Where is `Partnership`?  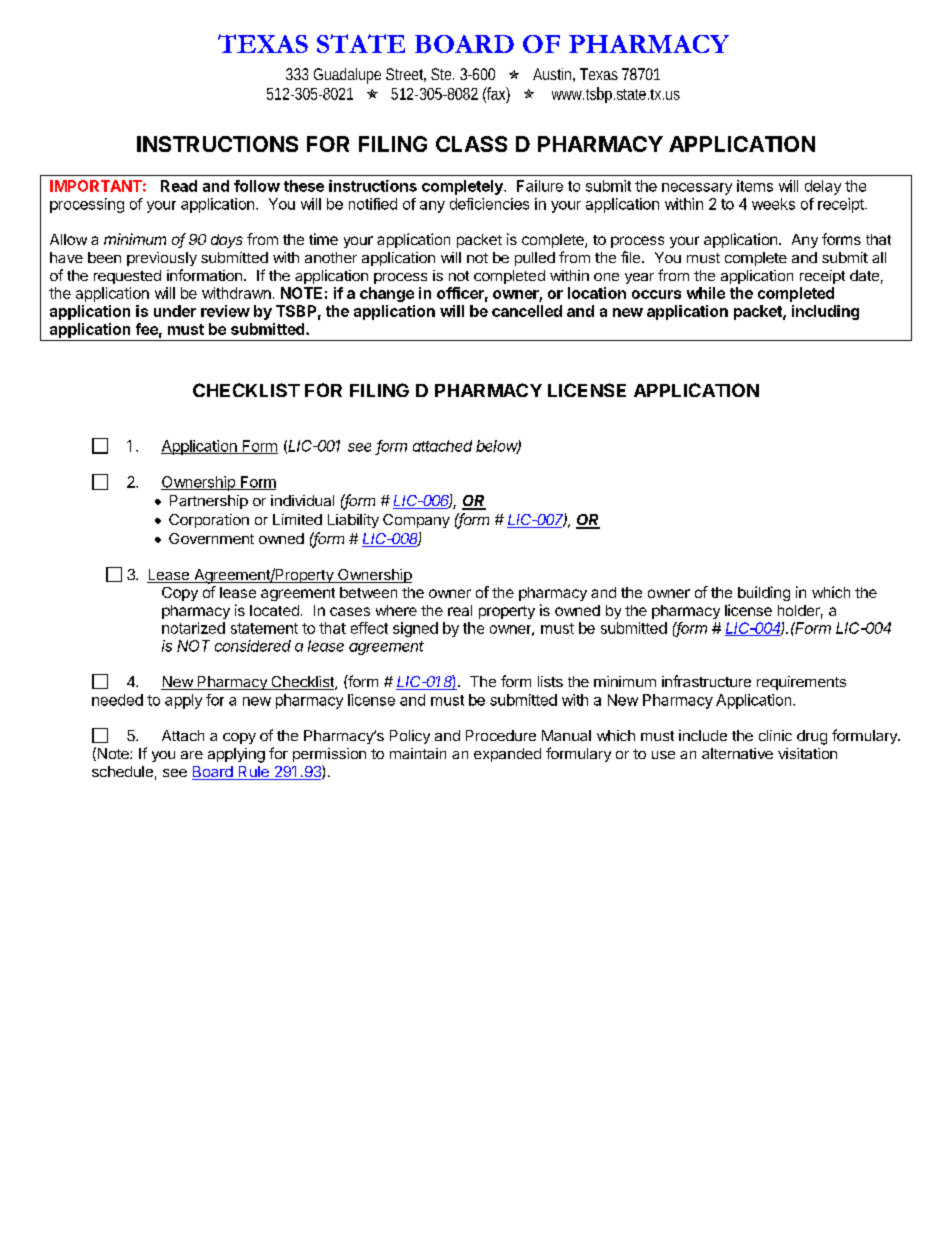 Partnership is located at coordinates (209, 502).
